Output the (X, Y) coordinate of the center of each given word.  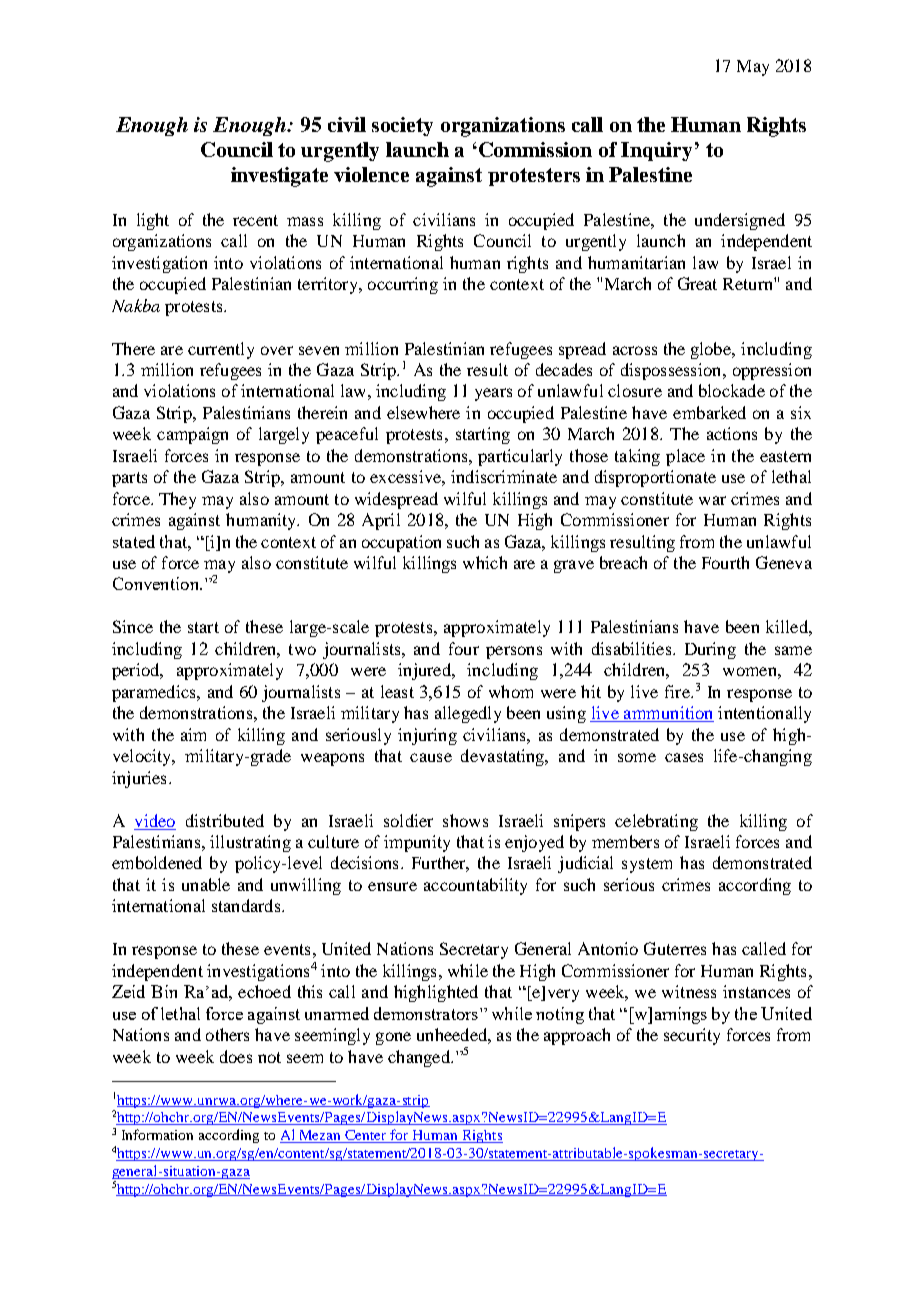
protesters (534, 177)
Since (133, 626)
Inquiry (656, 151)
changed (420, 1058)
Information (157, 1134)
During (710, 650)
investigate (279, 177)
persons (514, 652)
